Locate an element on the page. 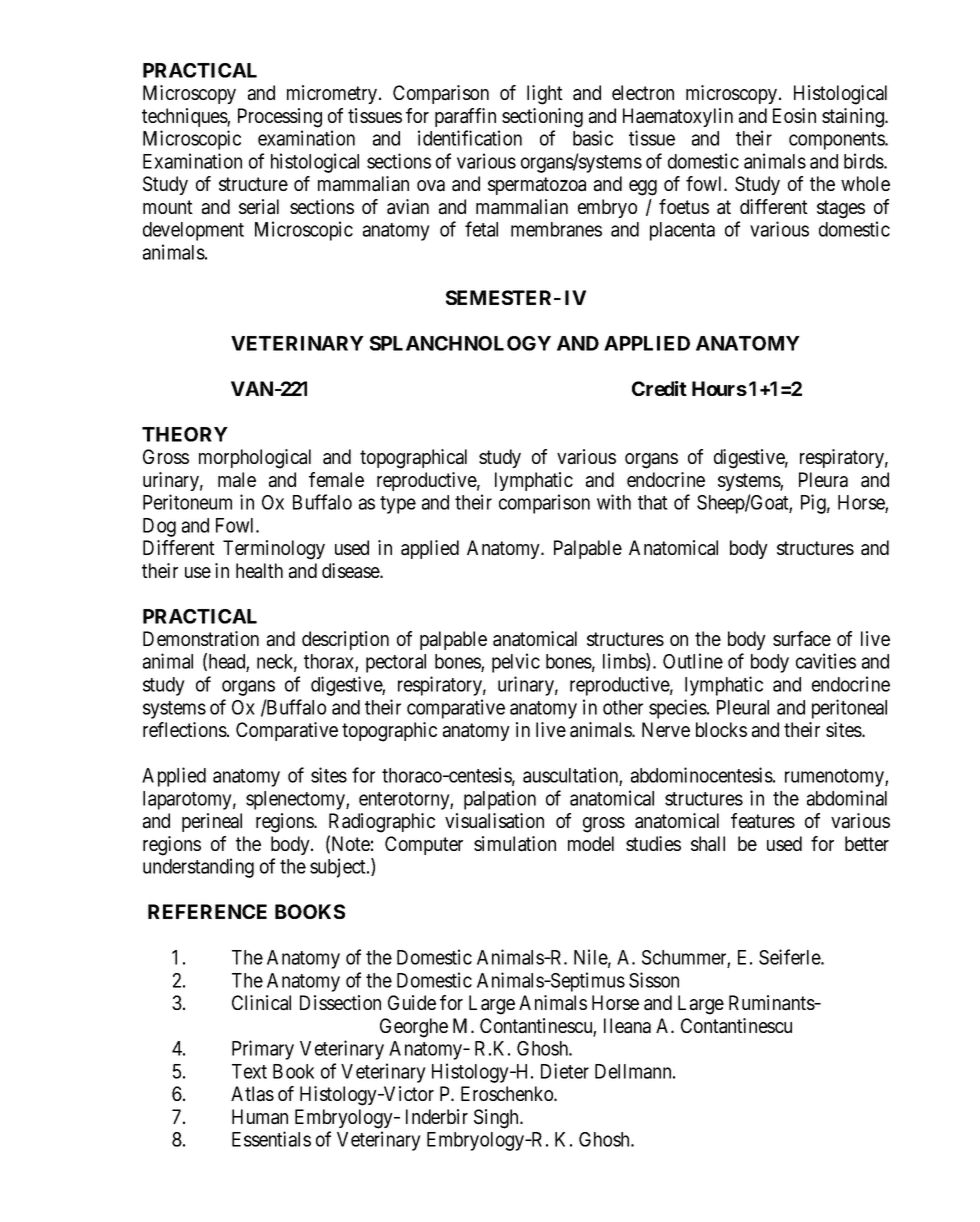 The width and height of the document is (980, 1222). with is located at coordinates (614, 502).
